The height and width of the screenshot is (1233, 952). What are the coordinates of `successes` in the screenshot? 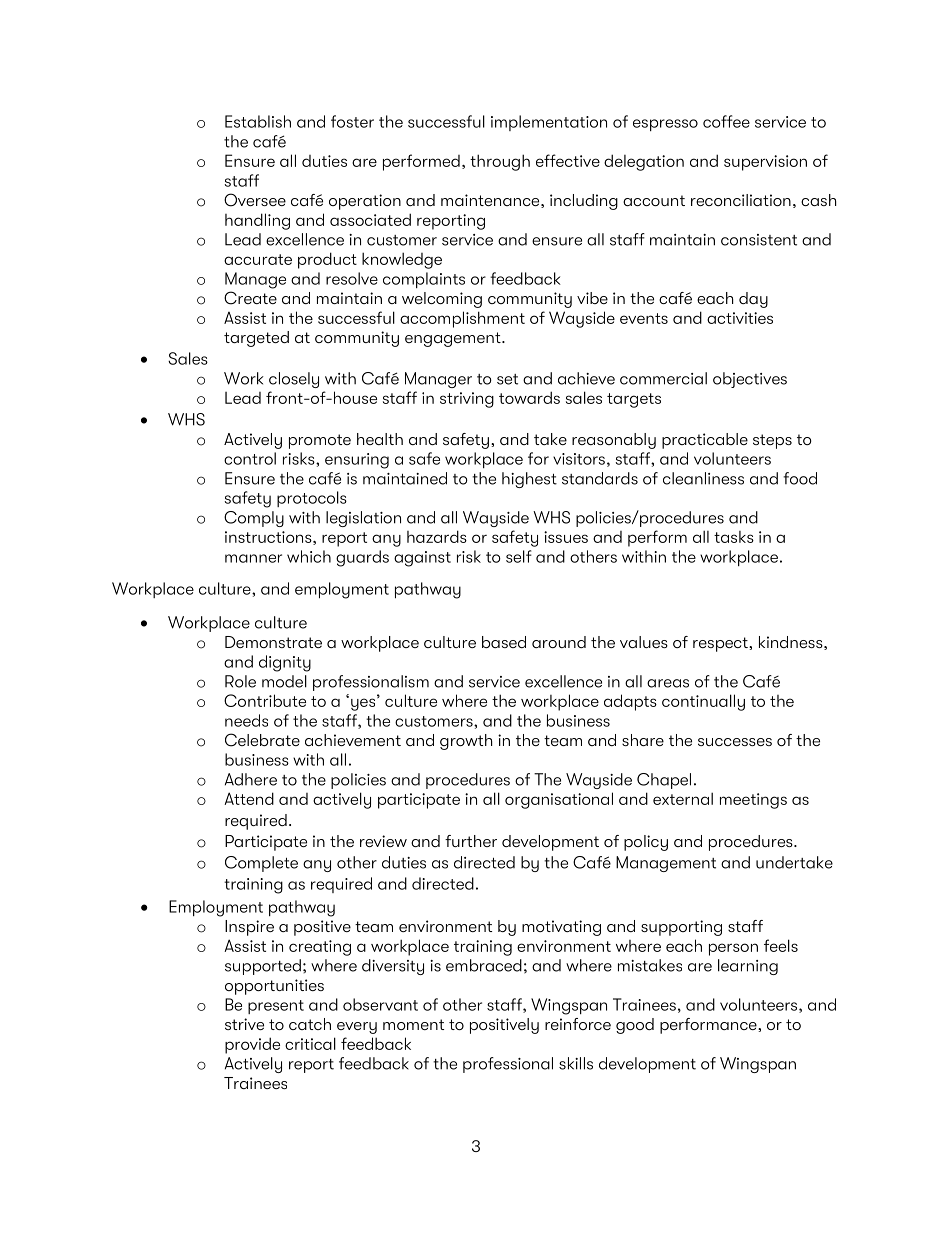 It's located at (735, 742).
